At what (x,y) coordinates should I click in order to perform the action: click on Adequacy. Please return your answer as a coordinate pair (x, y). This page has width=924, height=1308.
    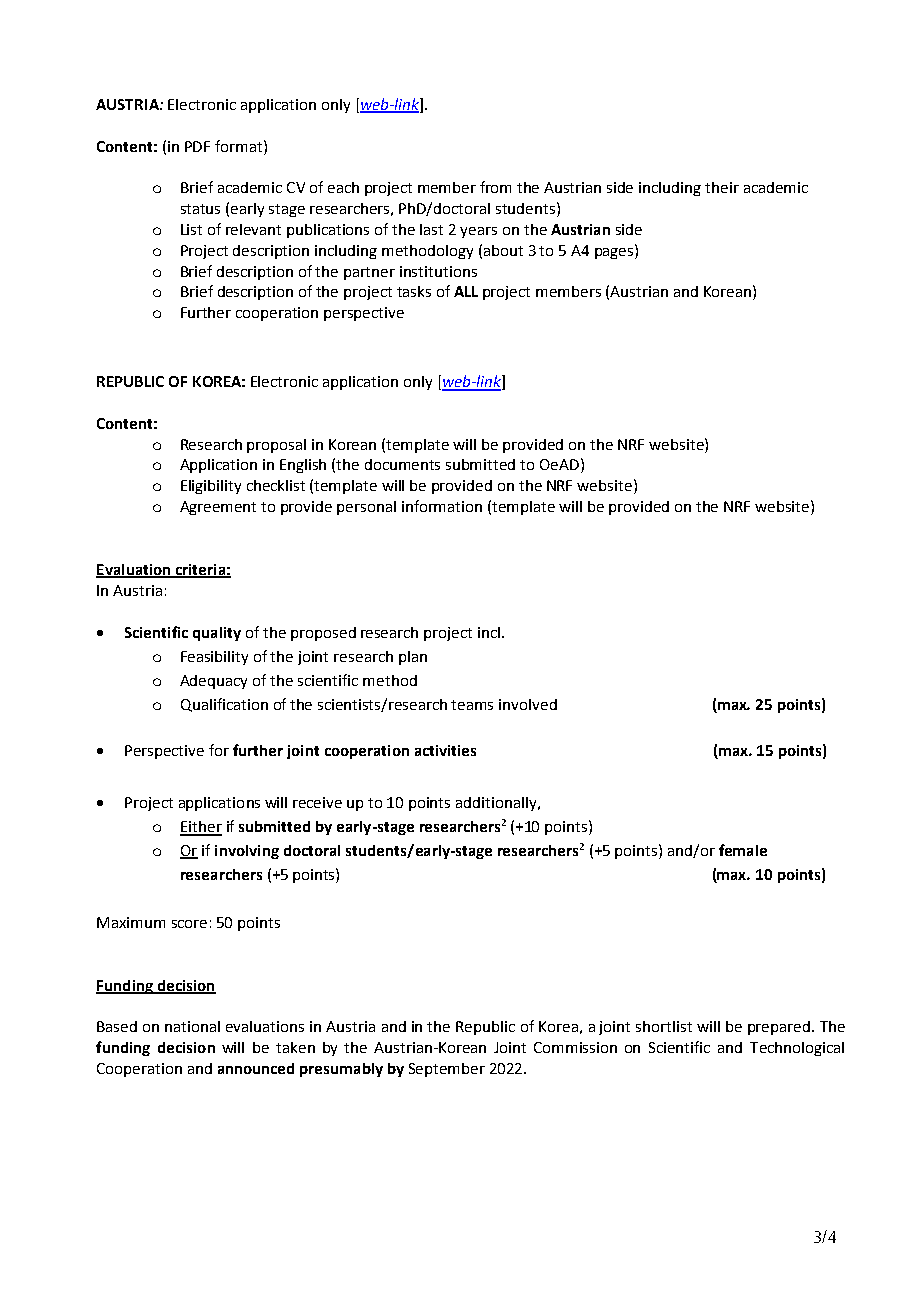
    Looking at the image, I should click on (213, 682).
